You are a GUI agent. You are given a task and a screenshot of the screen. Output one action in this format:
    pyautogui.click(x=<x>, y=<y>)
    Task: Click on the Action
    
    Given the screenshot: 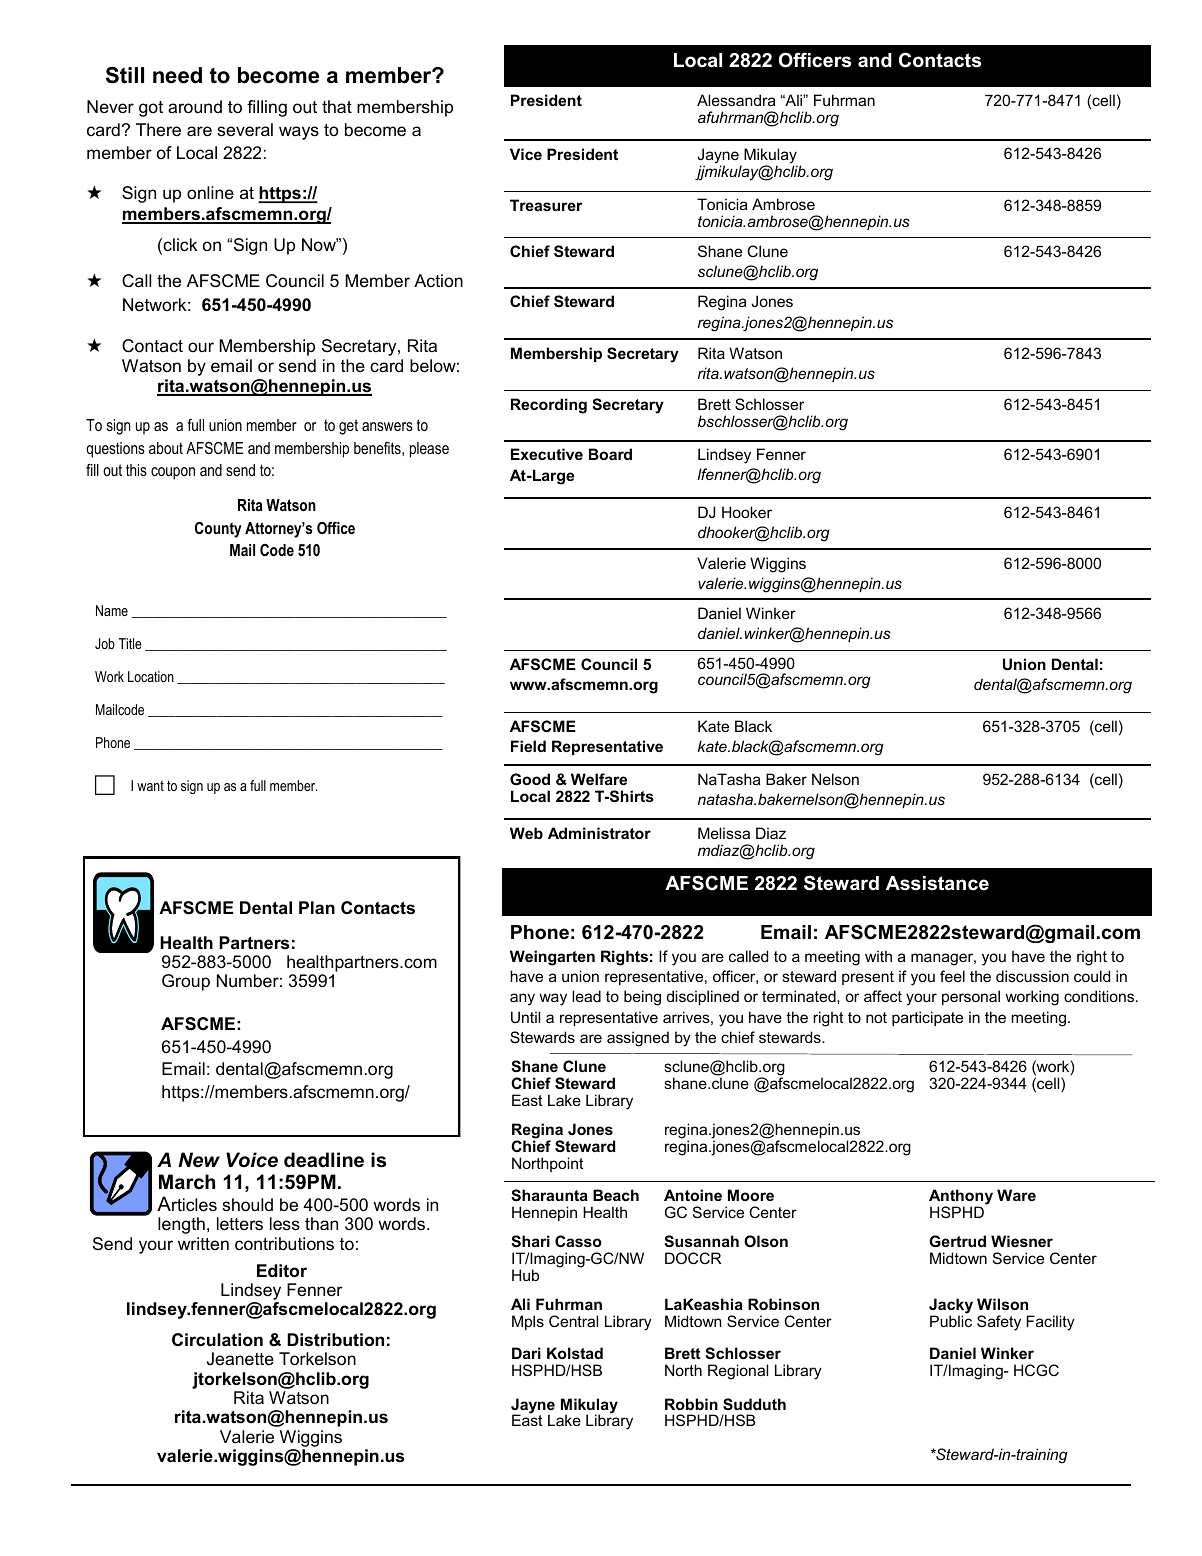 What is the action you would take?
    pyautogui.click(x=438, y=280)
